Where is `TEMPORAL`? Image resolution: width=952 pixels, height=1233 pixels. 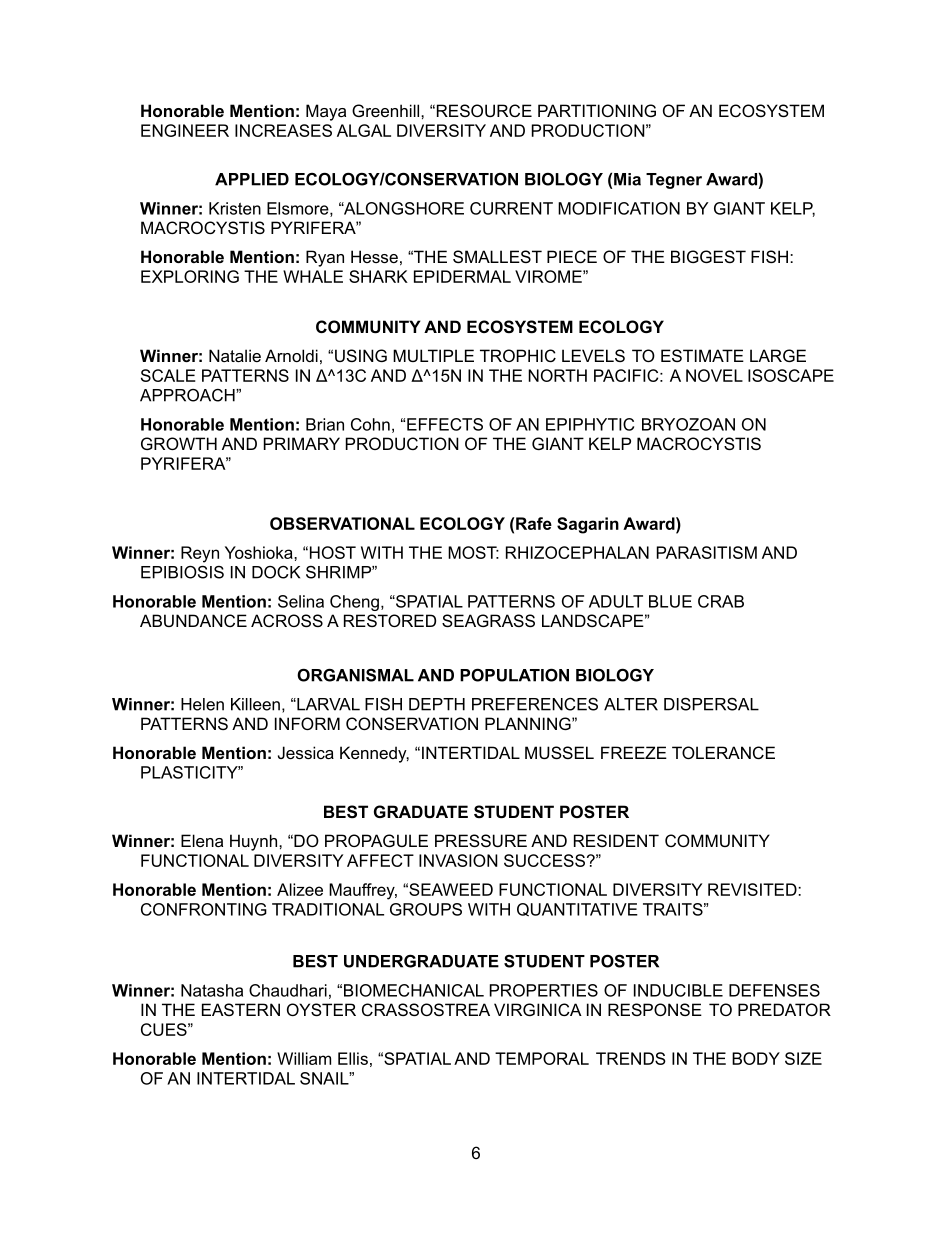 TEMPORAL is located at coordinates (542, 1058).
